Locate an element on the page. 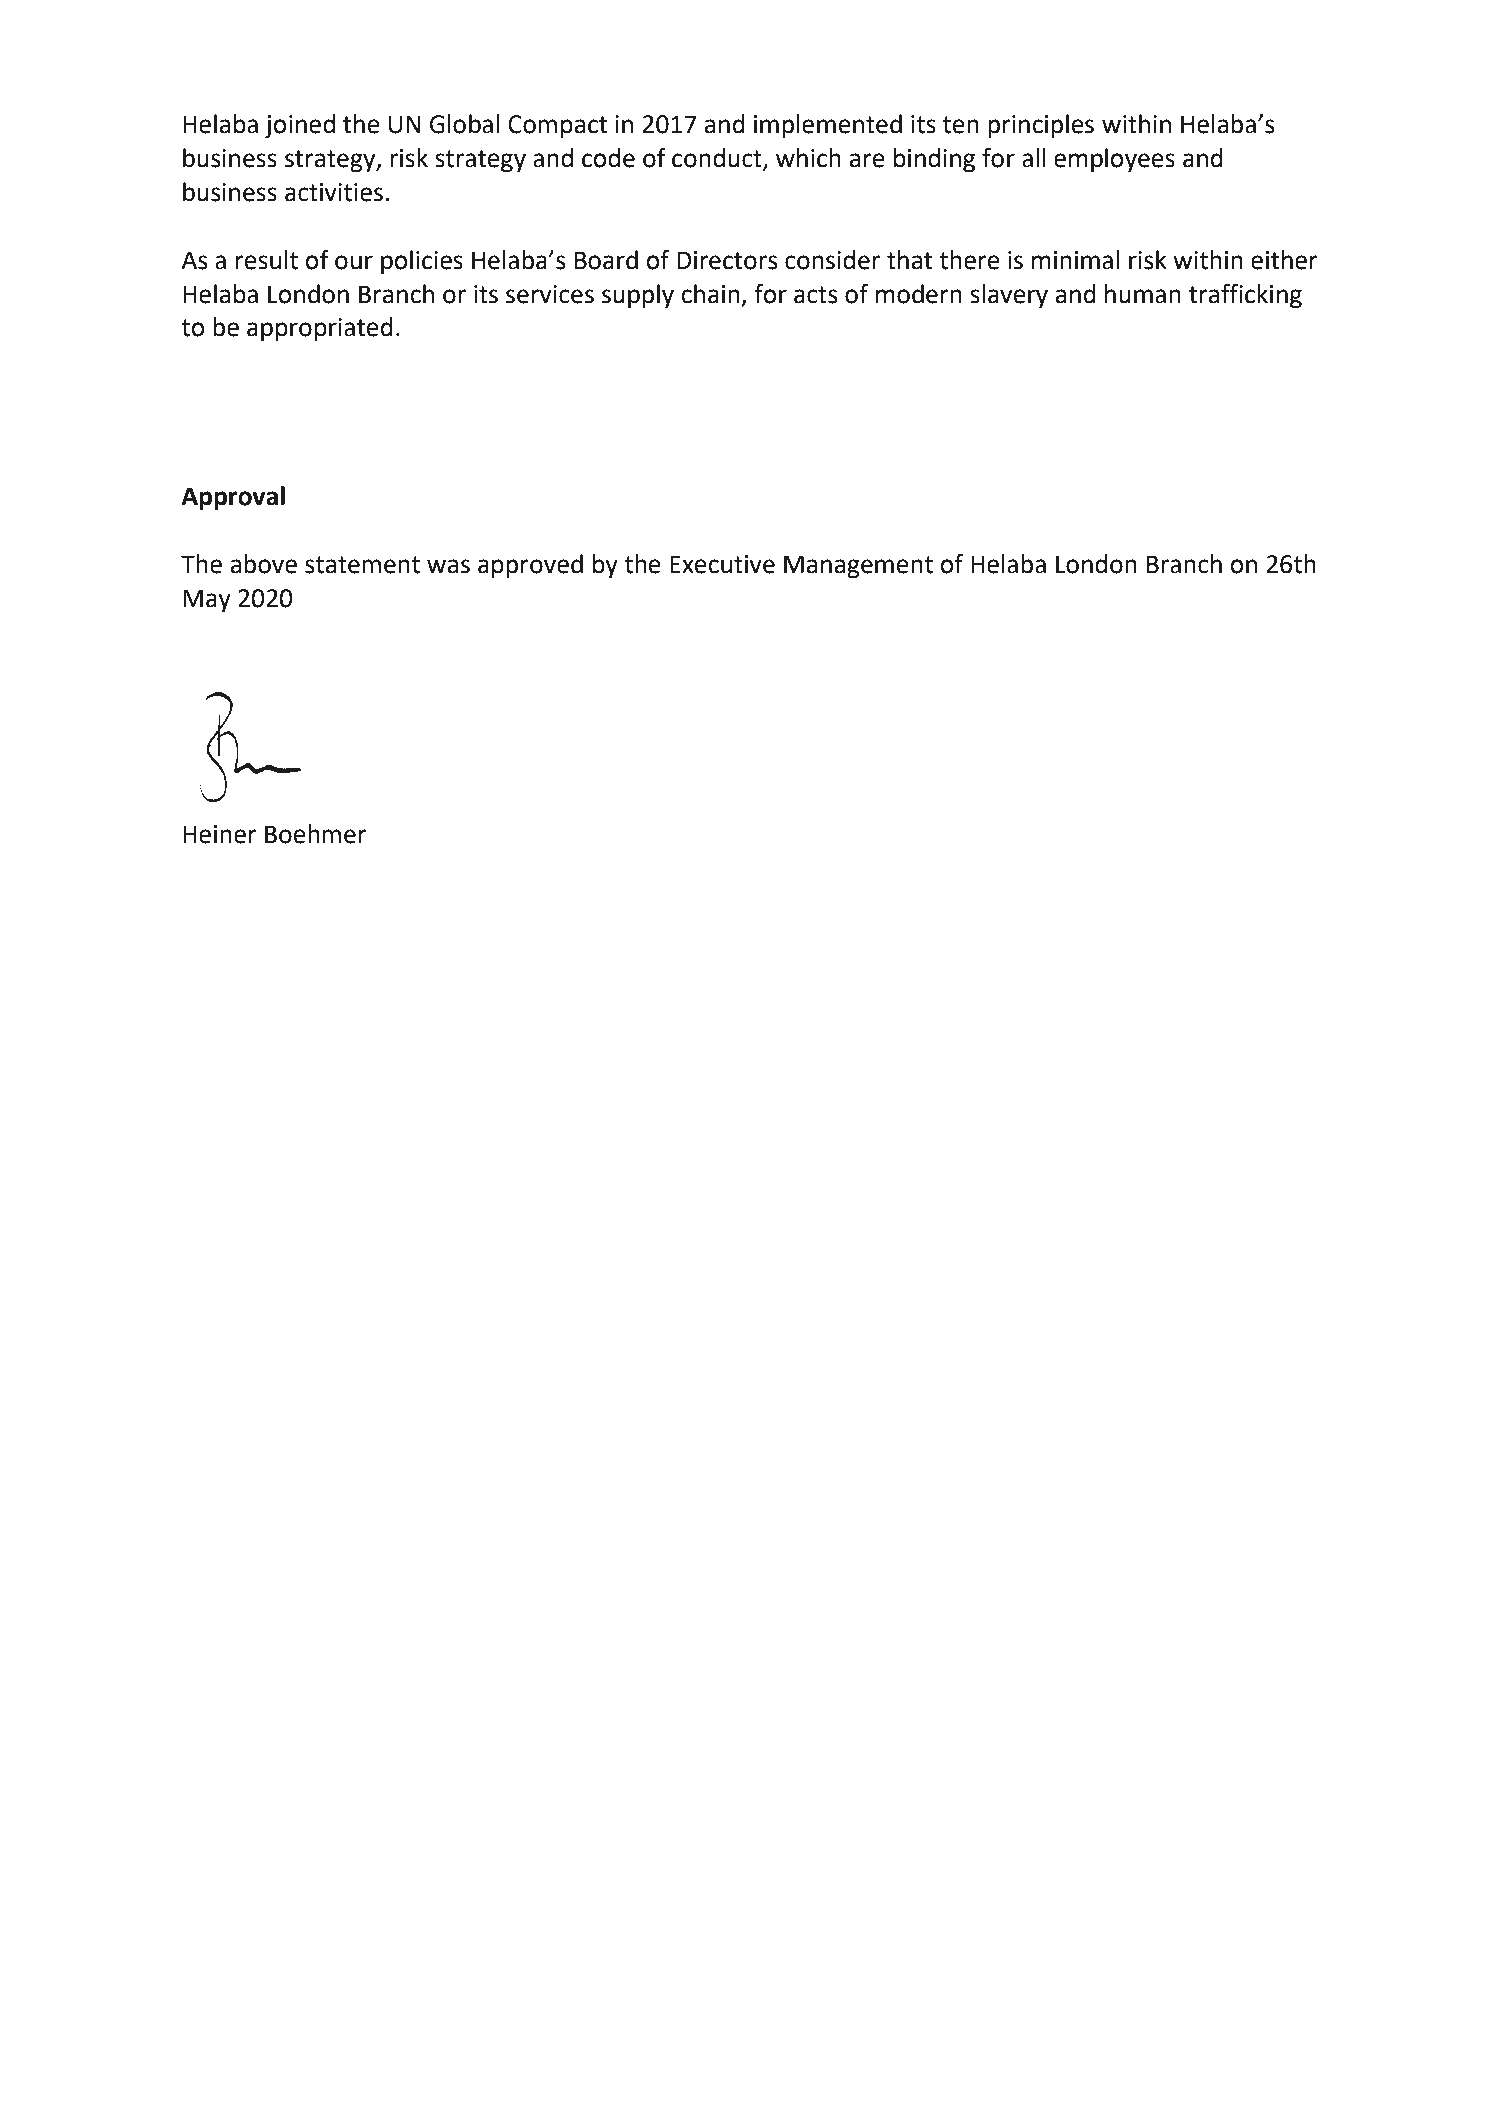 The height and width of the page is (2120, 1499). conduct is located at coordinates (718, 159).
